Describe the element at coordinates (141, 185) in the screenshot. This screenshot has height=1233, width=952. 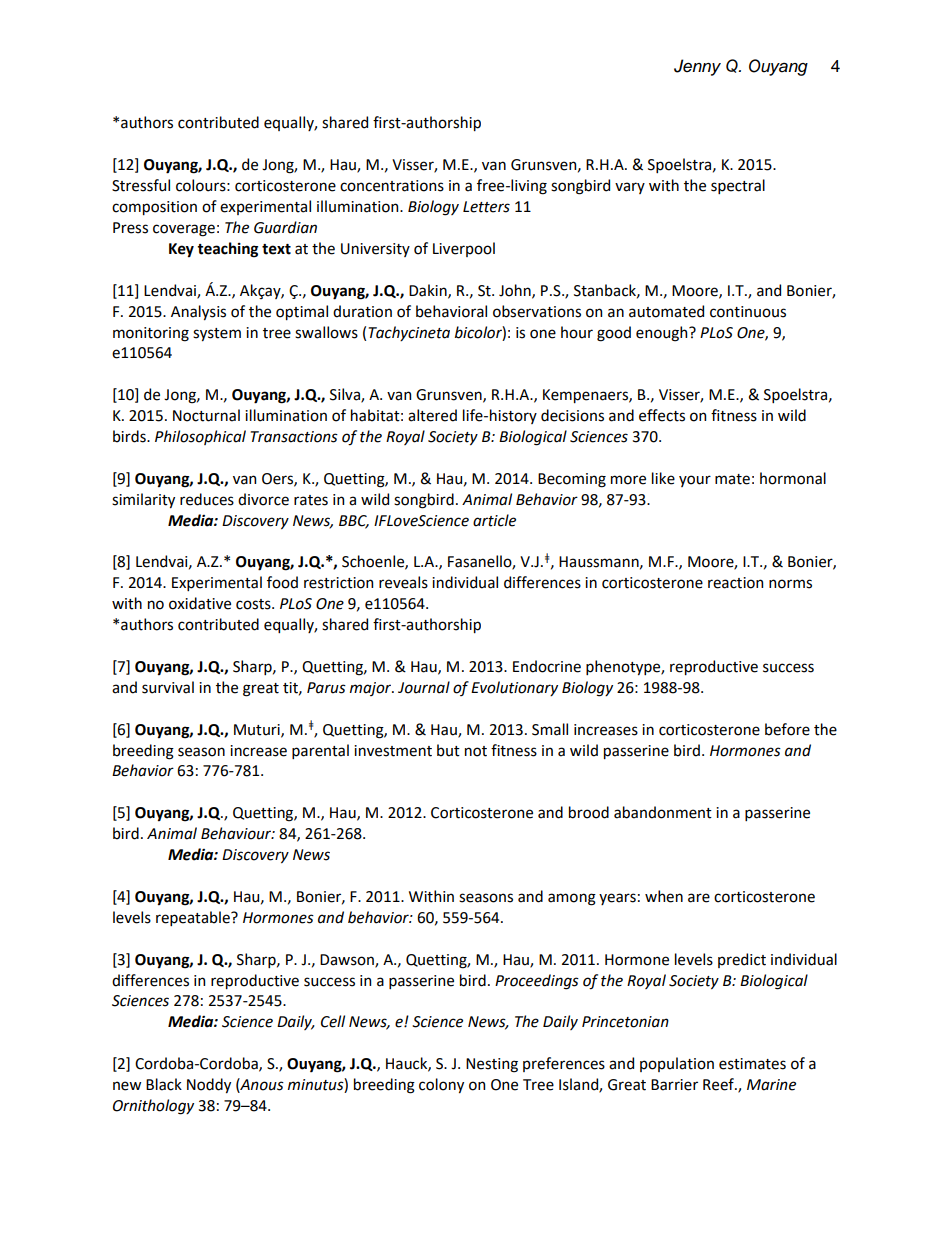
I see `Stressful` at that location.
